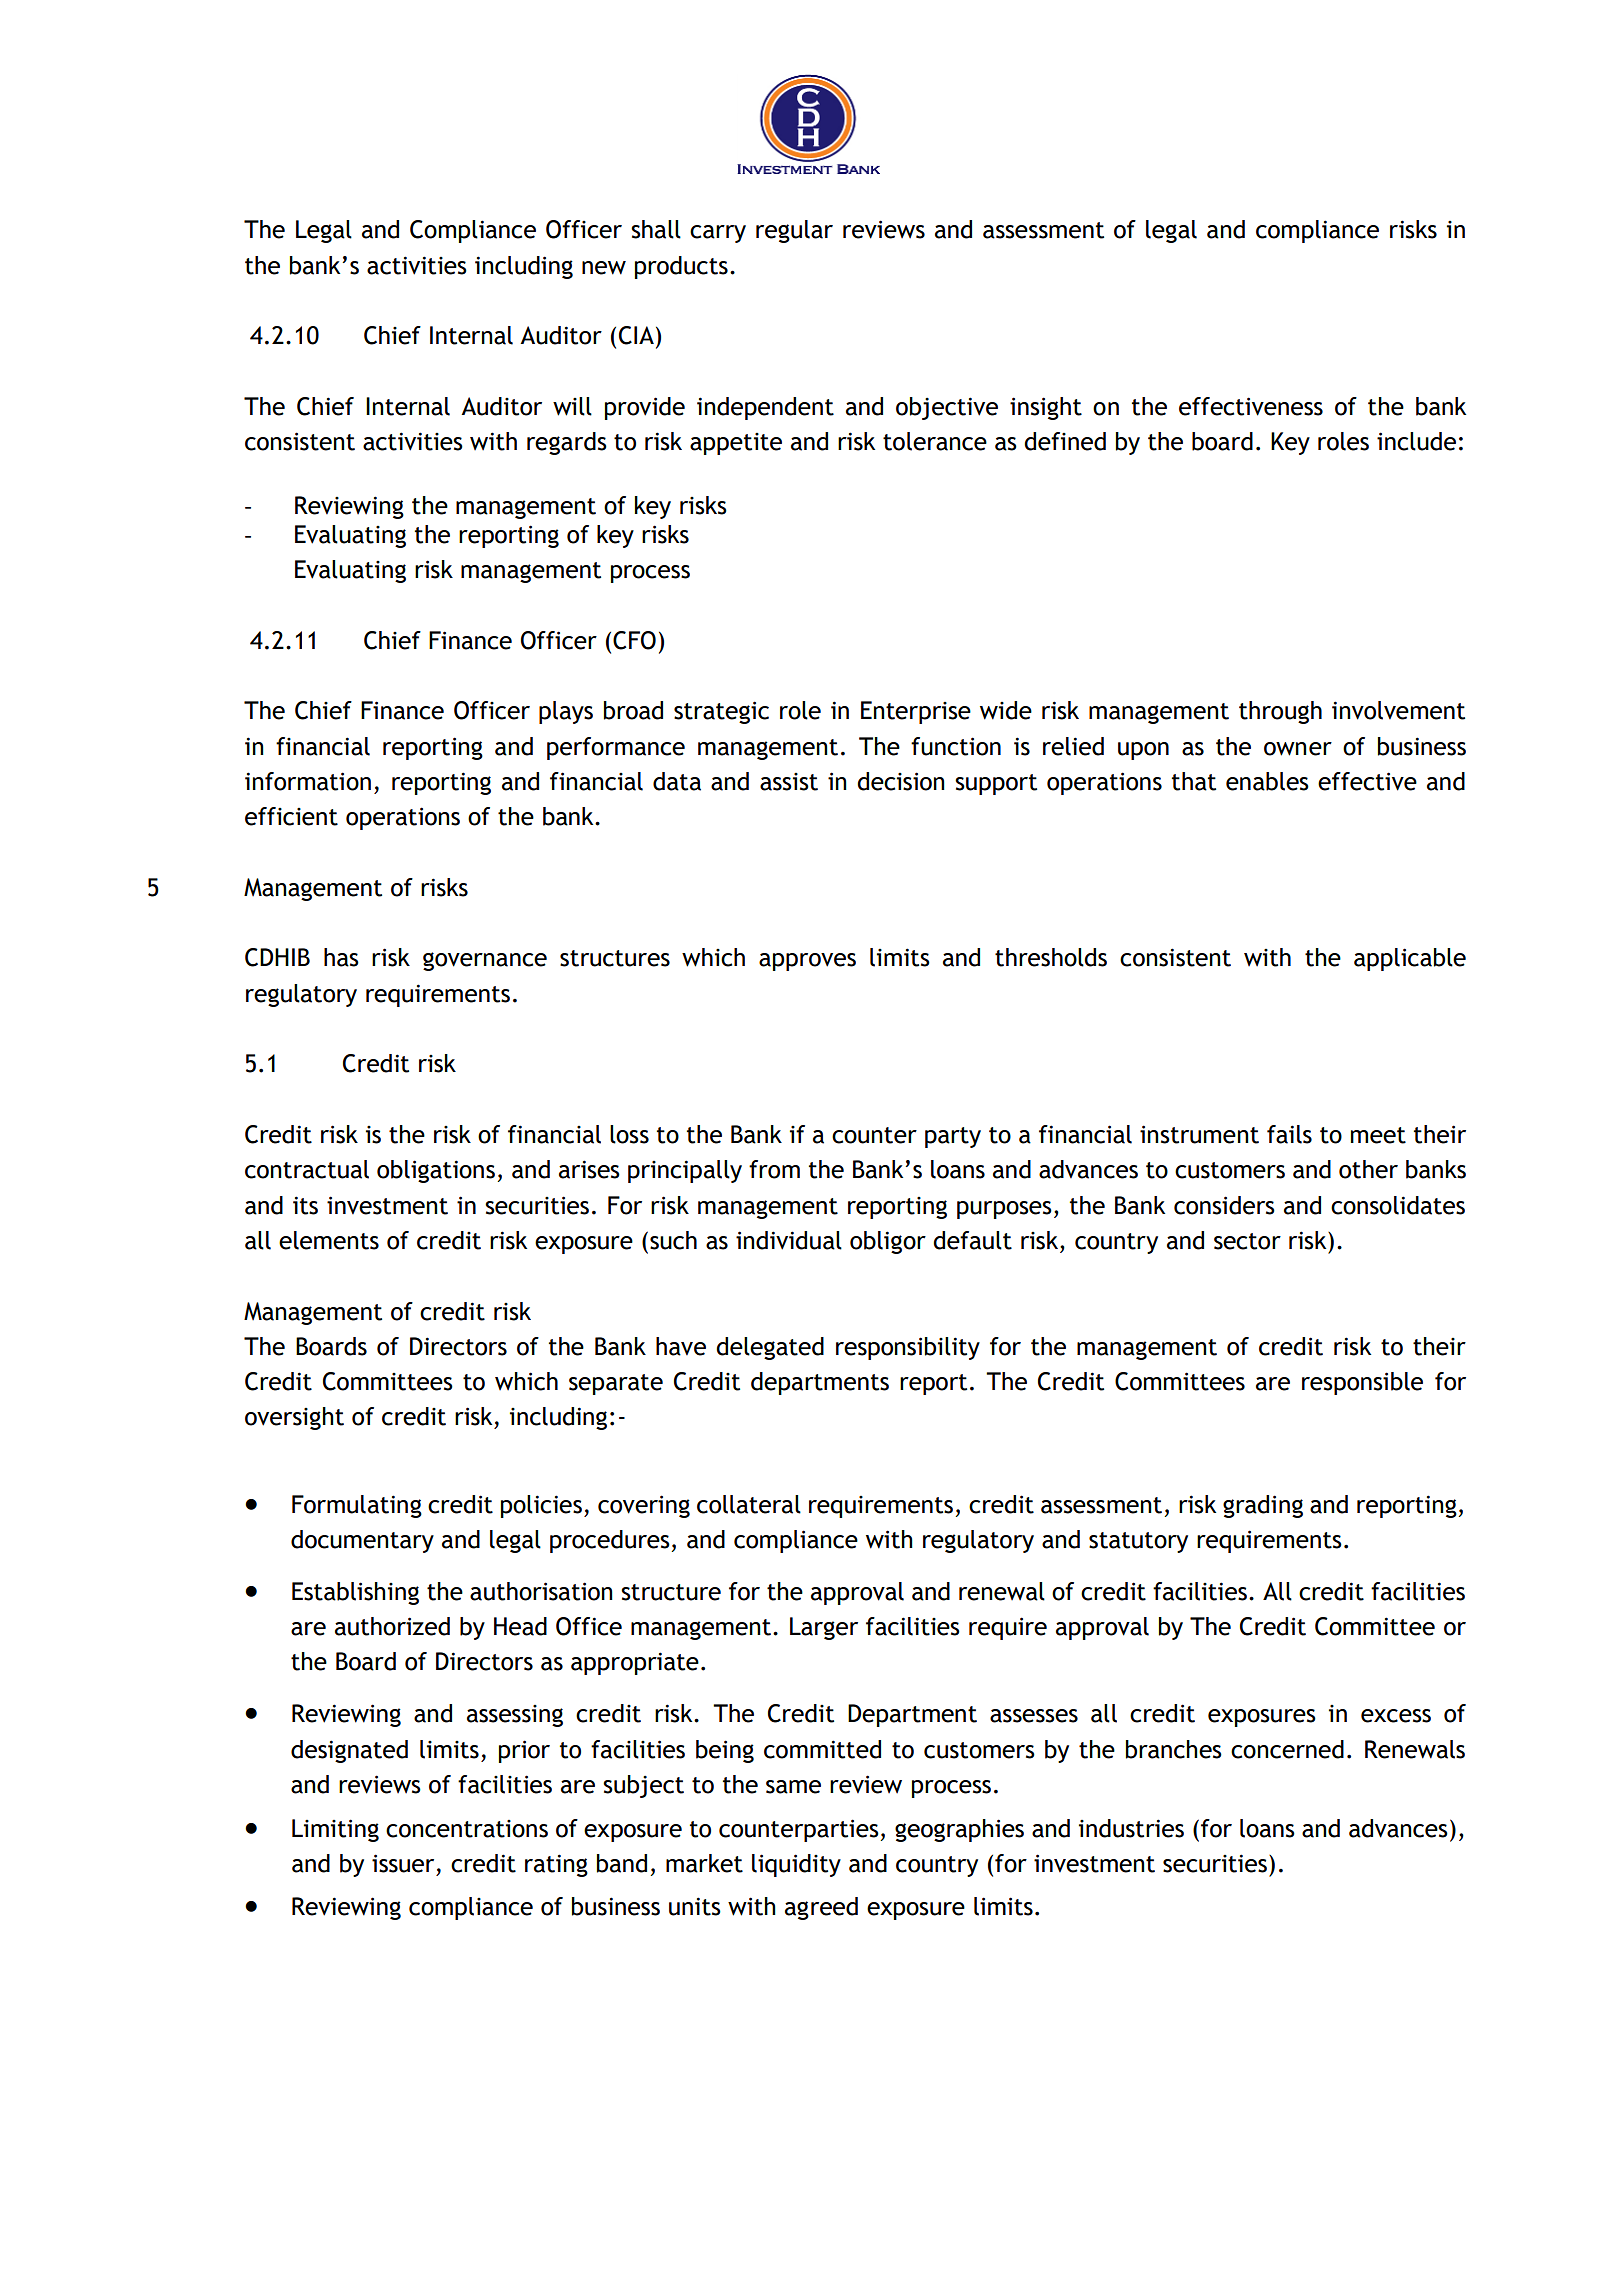 This screenshot has height=2287, width=1617. What do you see at coordinates (1289, 1134) in the screenshot?
I see `fails` at bounding box center [1289, 1134].
